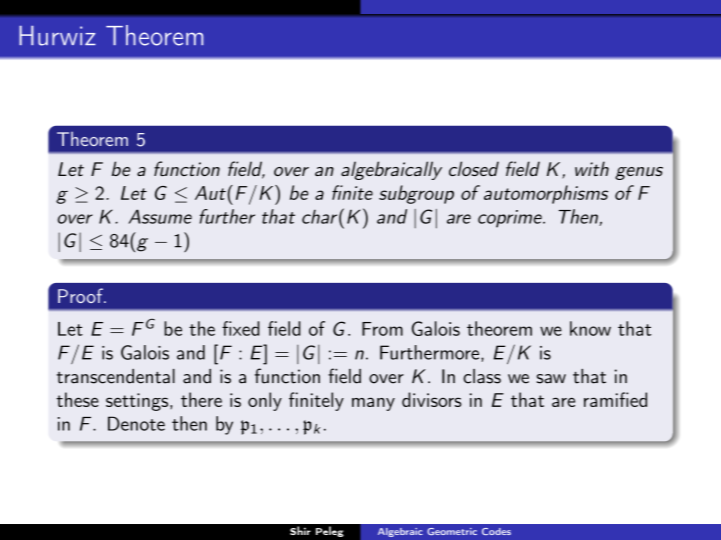  Describe the element at coordinates (136, 423) in the page. I see `Denote` at that location.
